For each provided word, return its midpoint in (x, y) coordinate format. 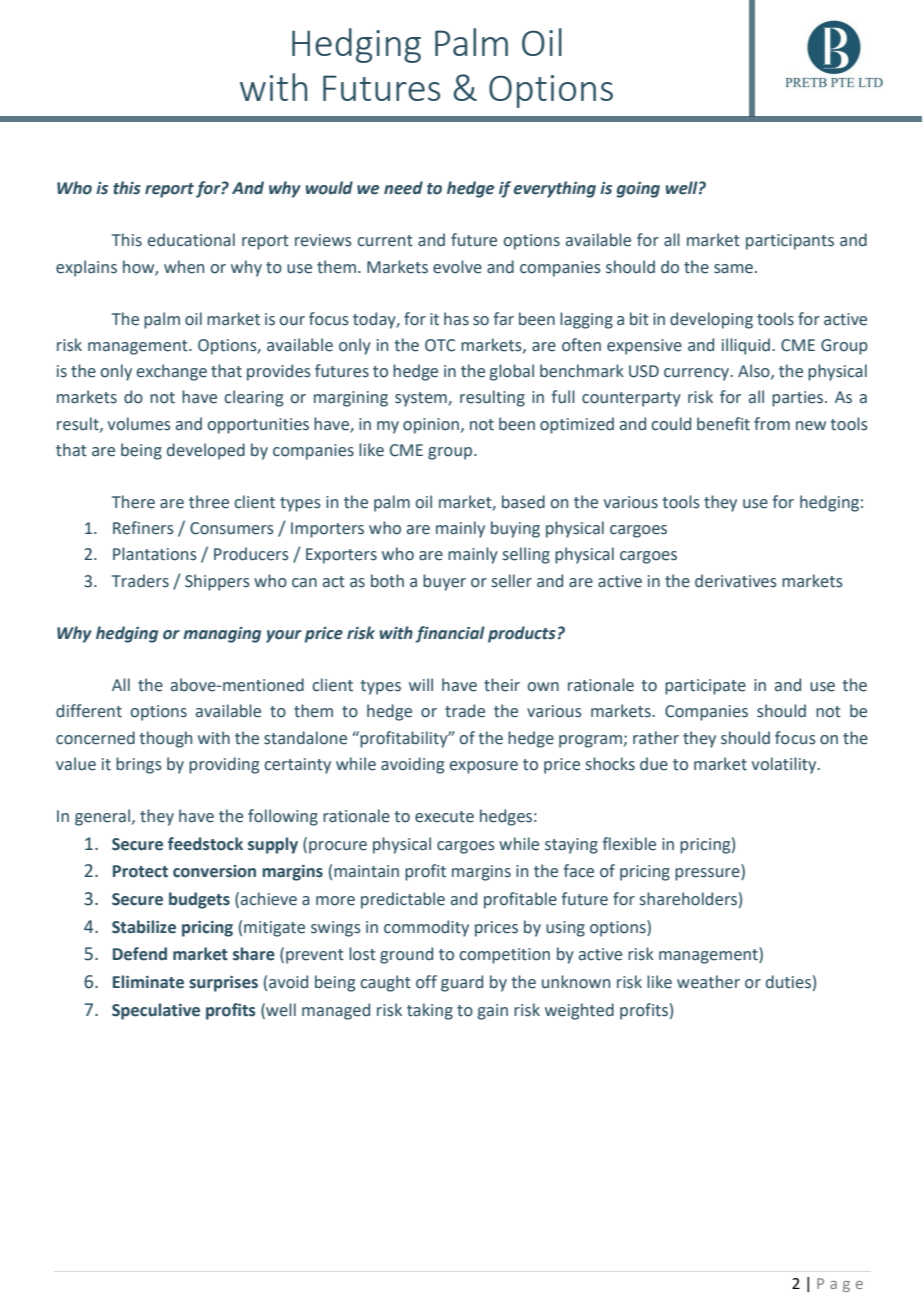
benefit (723, 424)
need (403, 188)
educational (191, 240)
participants (790, 242)
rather (656, 738)
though (165, 739)
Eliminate (148, 982)
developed (206, 451)
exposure (484, 767)
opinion (431, 426)
